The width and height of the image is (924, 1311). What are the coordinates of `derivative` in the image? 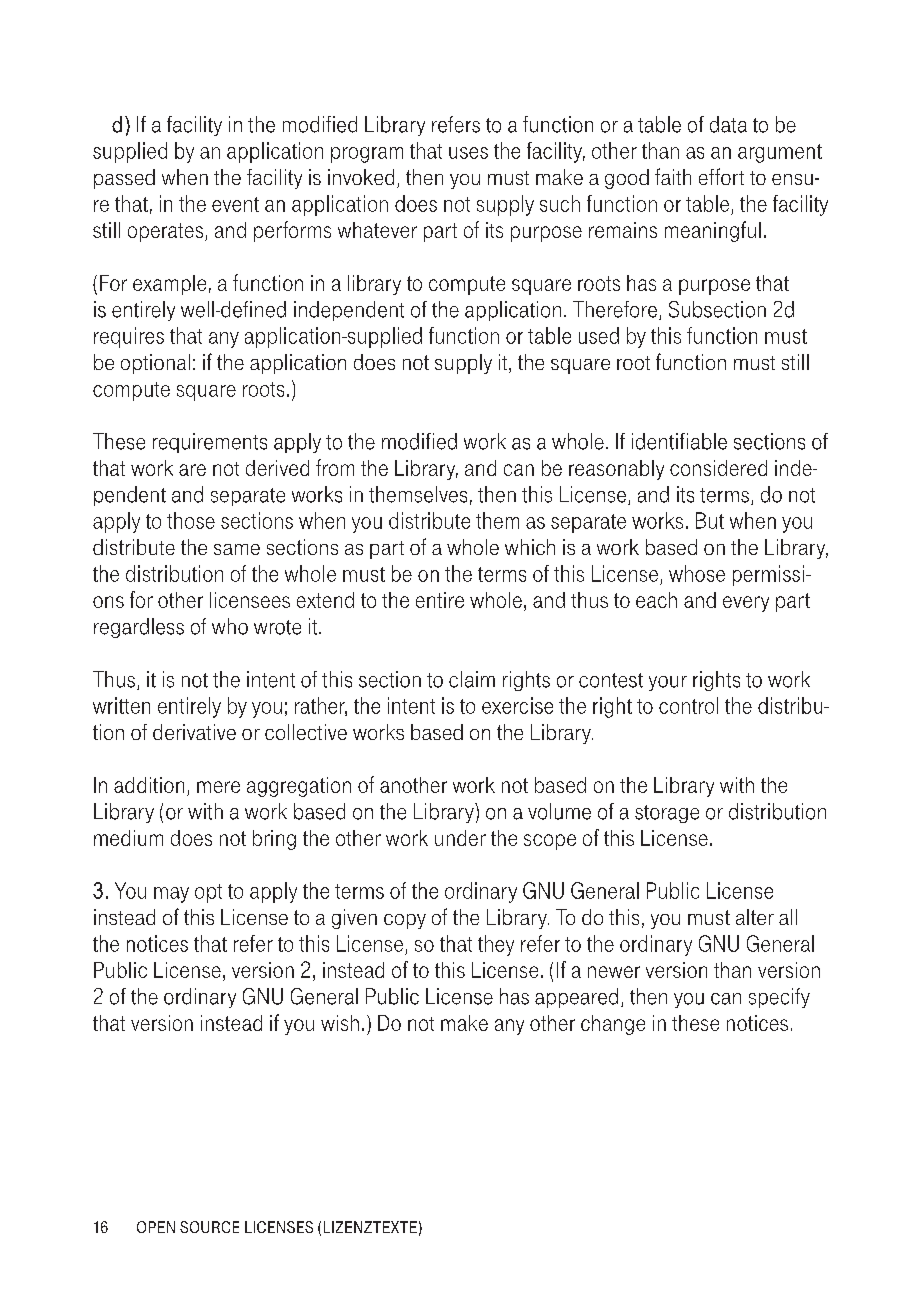 It's located at (194, 732).
